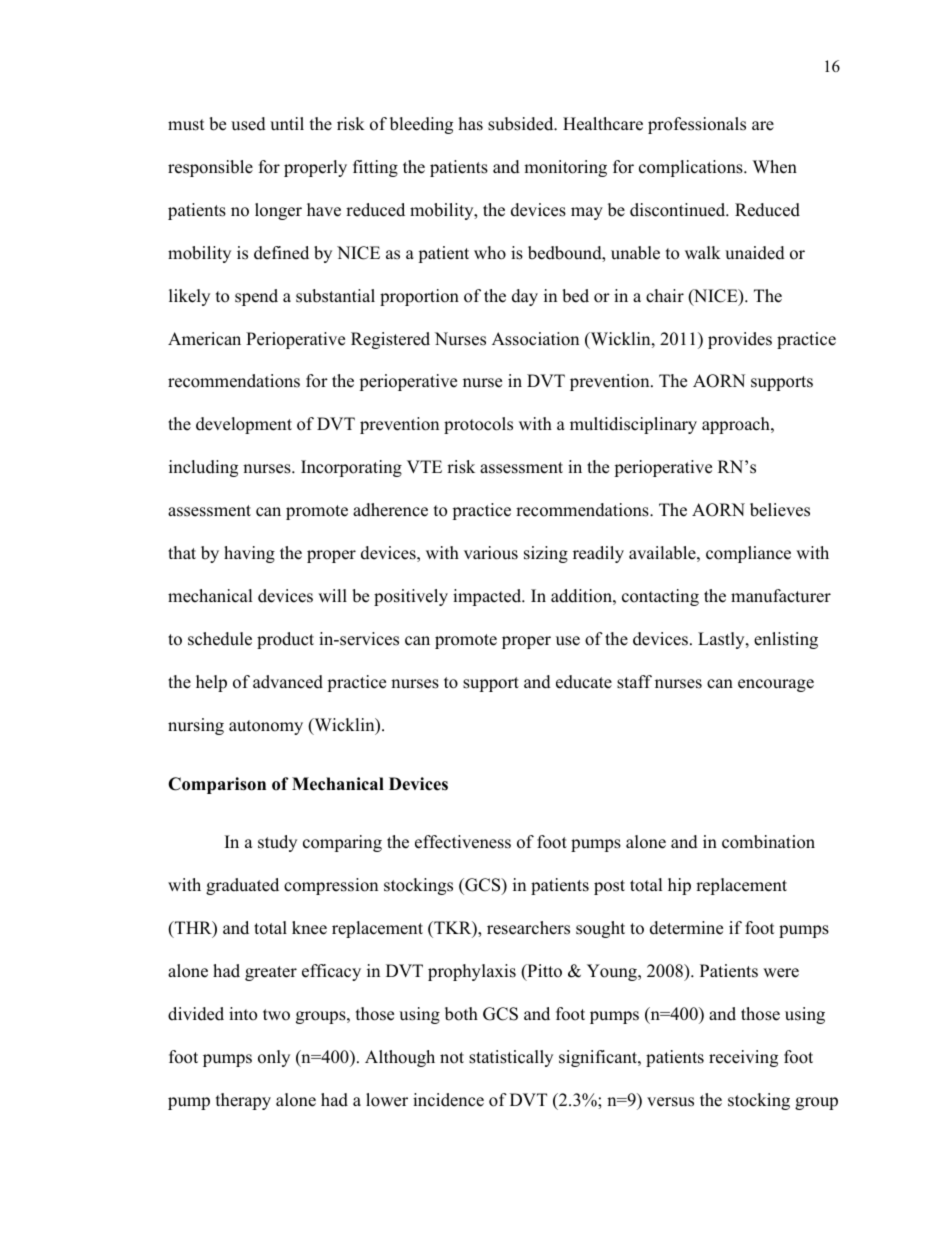 This page has height=1233, width=952. What do you see at coordinates (692, 168) in the page?
I see `complications` at bounding box center [692, 168].
